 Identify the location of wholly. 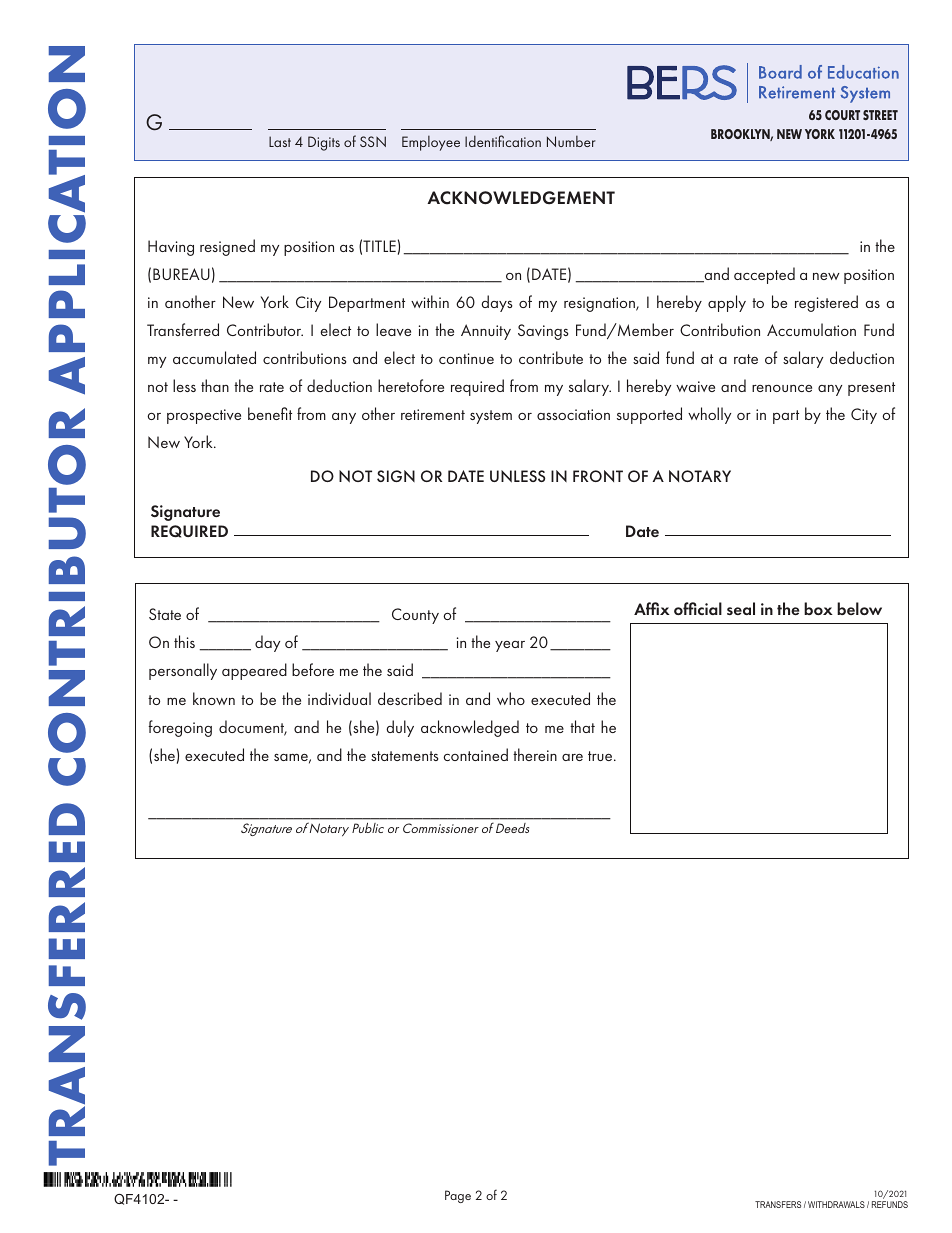
(709, 415).
